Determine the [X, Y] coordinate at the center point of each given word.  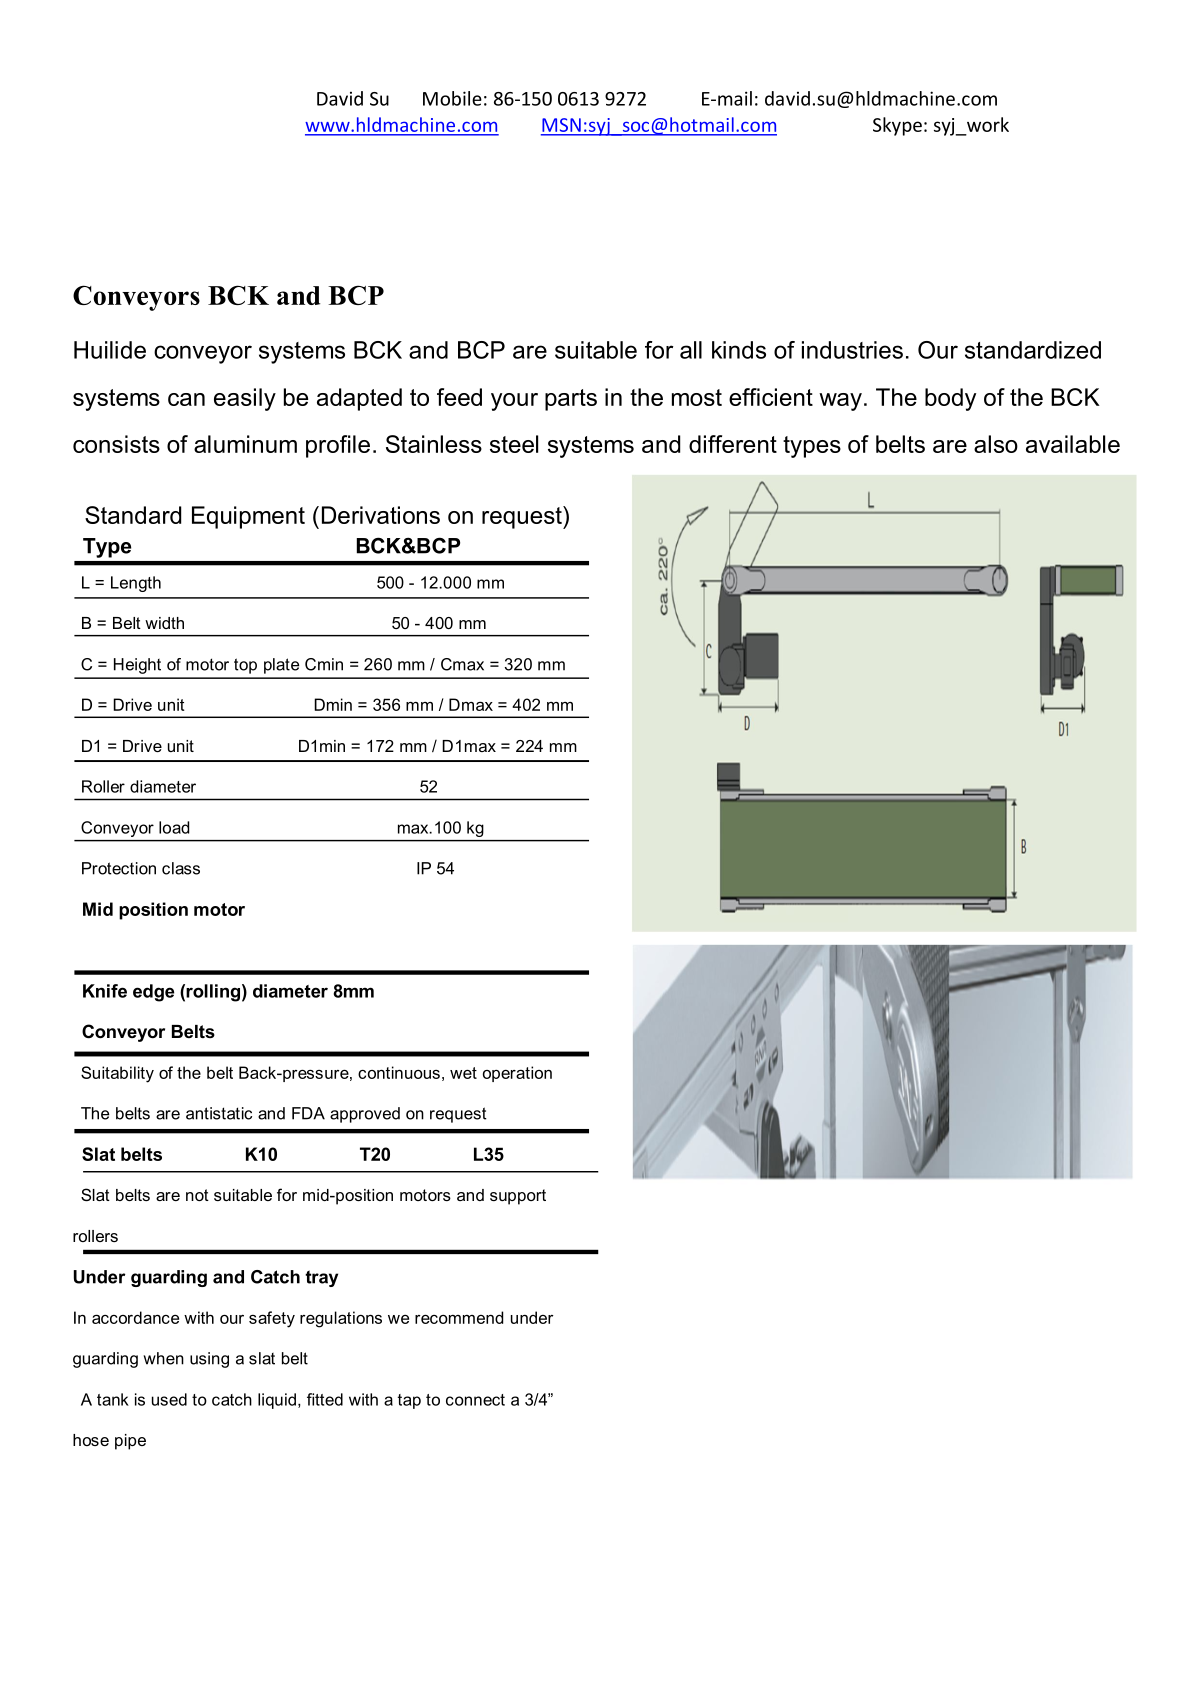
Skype [897, 126]
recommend [459, 1317]
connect [475, 1400]
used [169, 1399]
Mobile [452, 98]
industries [852, 350]
